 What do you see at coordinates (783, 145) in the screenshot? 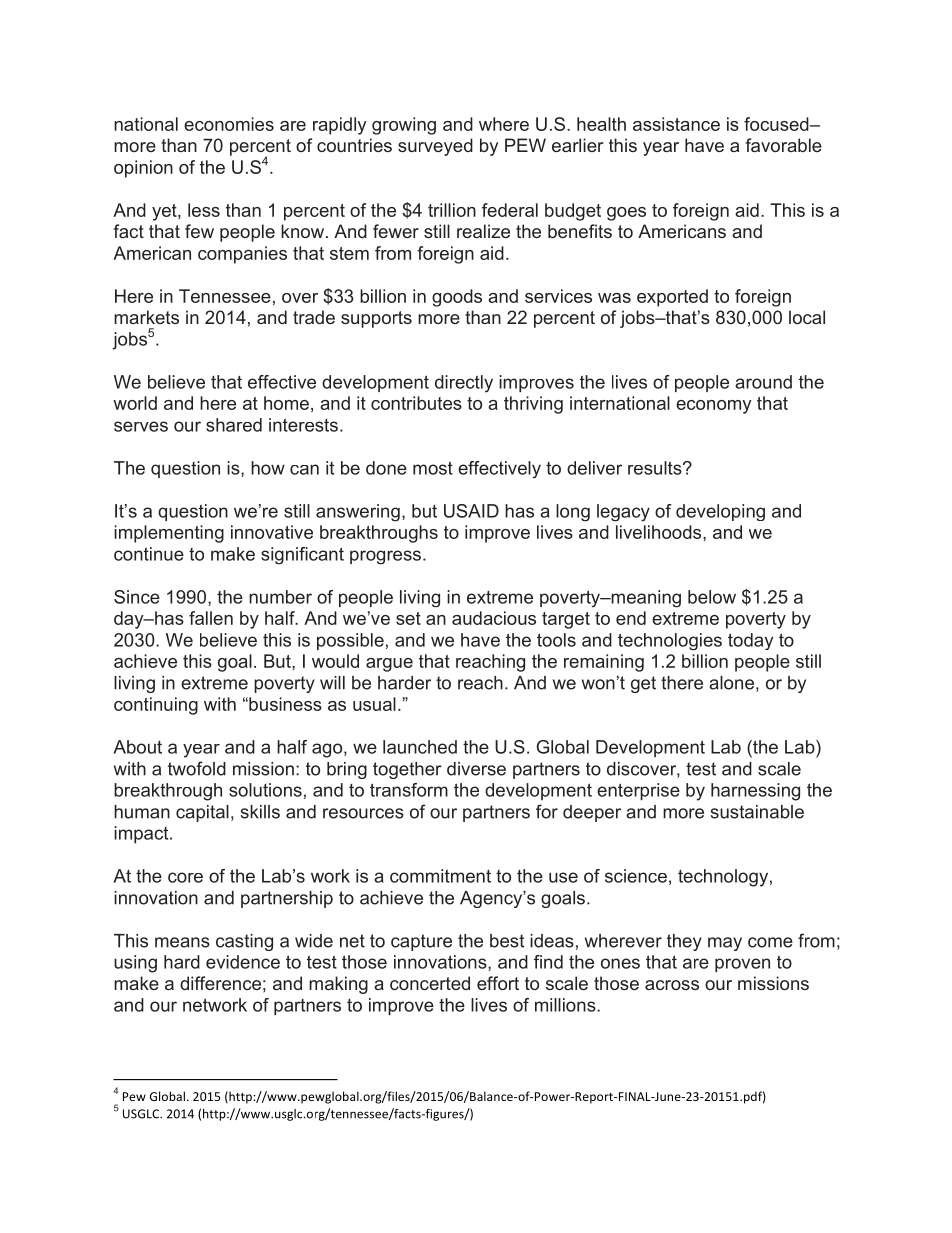
I see `favorable` at bounding box center [783, 145].
